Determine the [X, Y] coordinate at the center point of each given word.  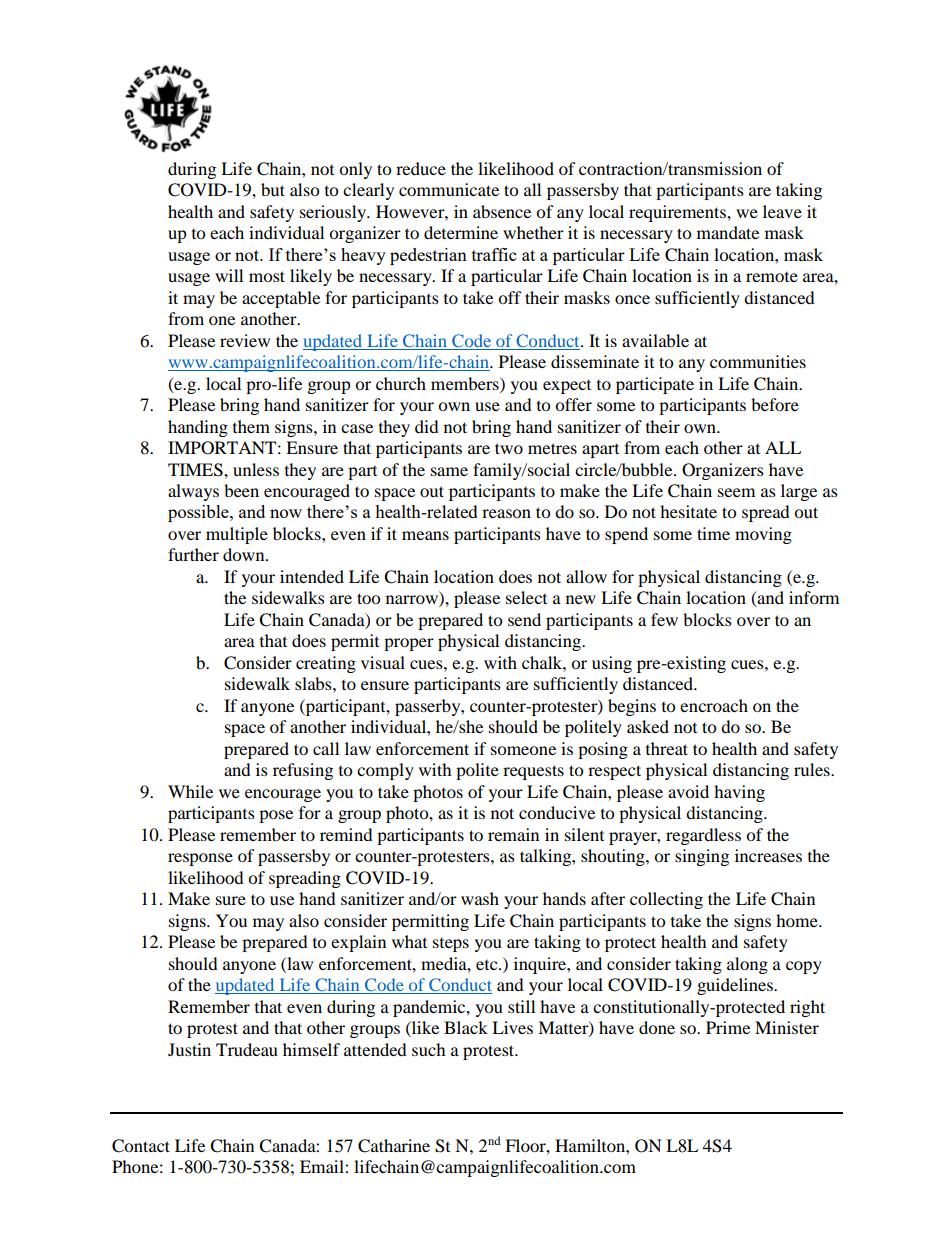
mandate [728, 232]
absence [502, 211]
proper [409, 644]
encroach [714, 705]
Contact [141, 1146]
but [273, 189]
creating [326, 664]
